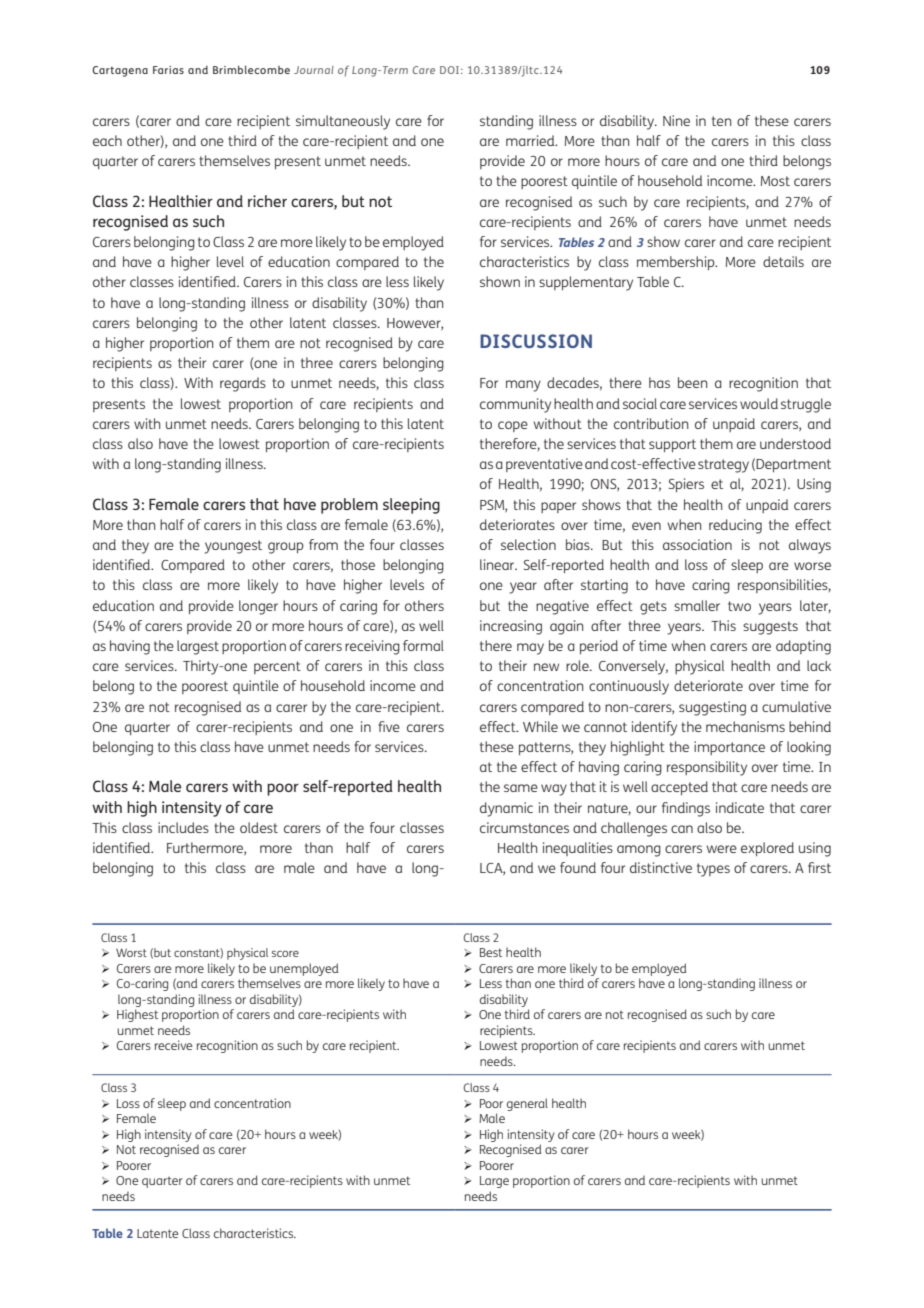  What do you see at coordinates (233, 547) in the page?
I see `youngest` at bounding box center [233, 547].
